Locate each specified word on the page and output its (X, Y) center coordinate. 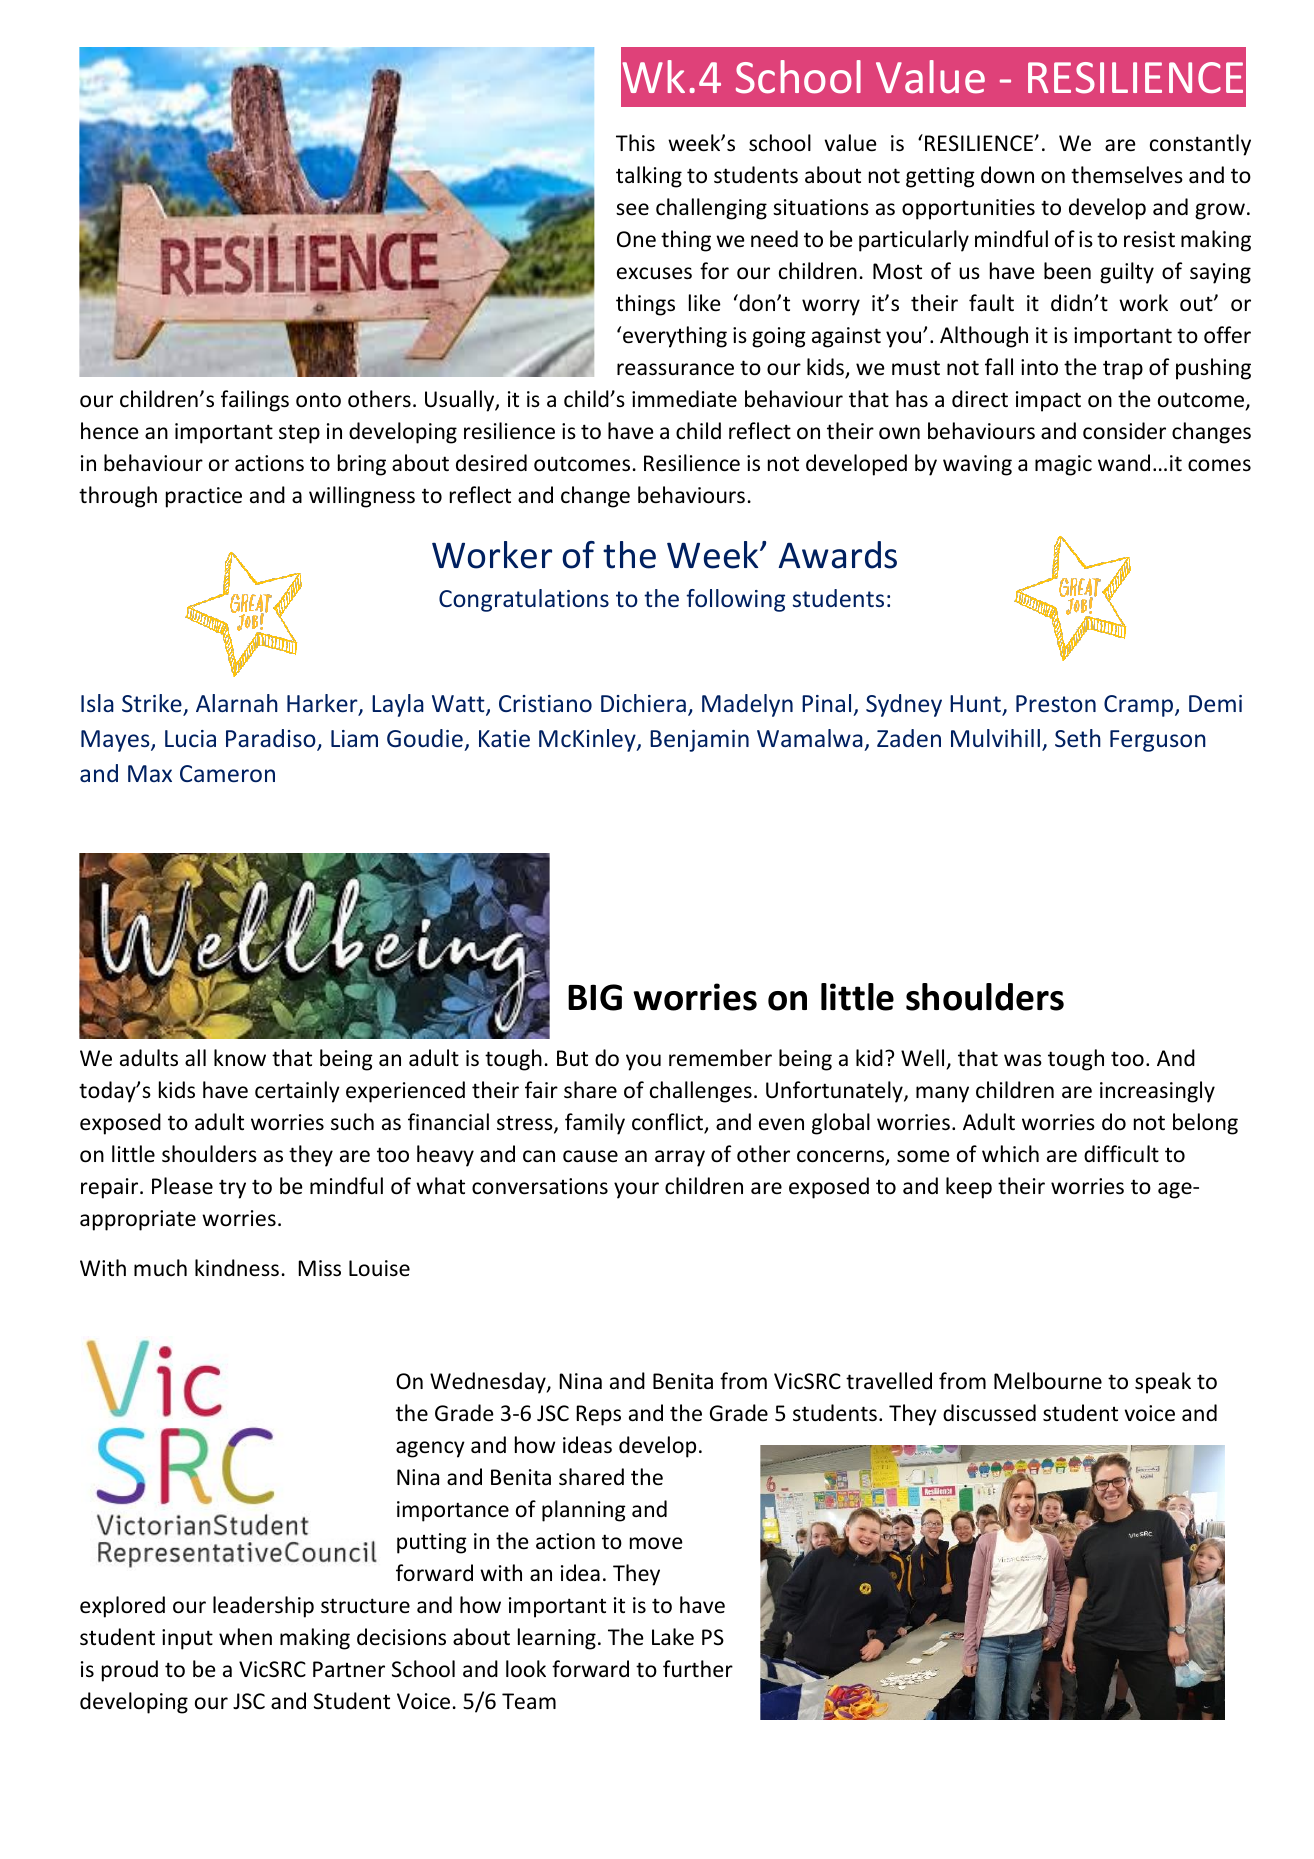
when (245, 1636)
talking (649, 177)
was (1023, 1060)
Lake (673, 1637)
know (240, 1058)
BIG (595, 997)
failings (255, 401)
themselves (1127, 175)
